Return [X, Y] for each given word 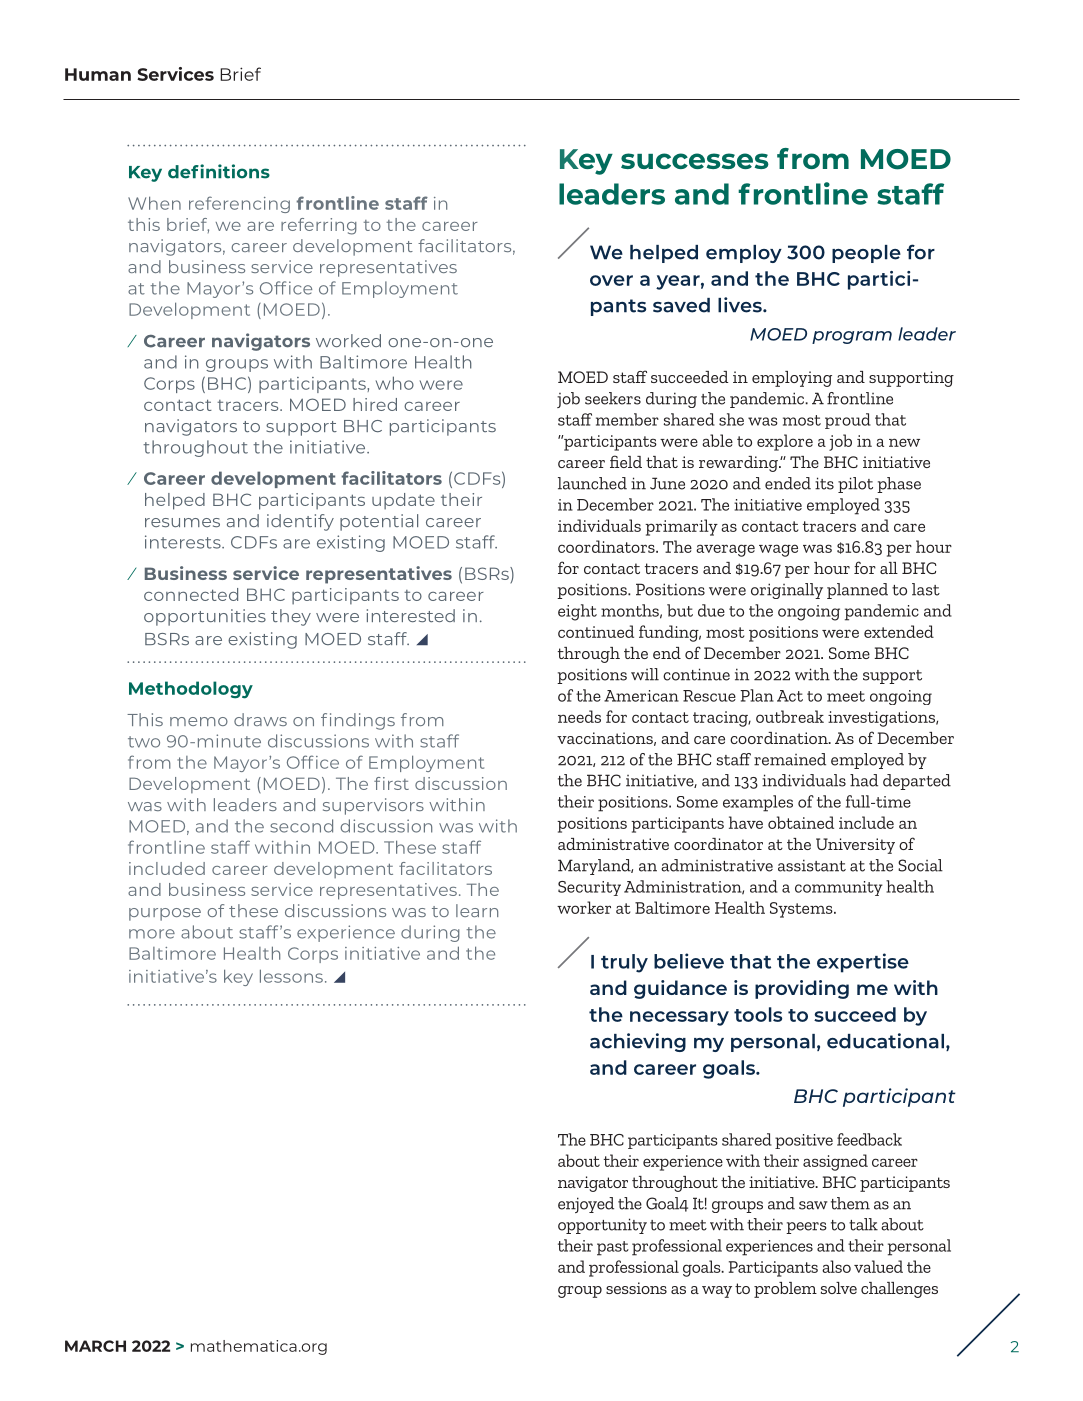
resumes [182, 522]
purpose [165, 914]
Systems [802, 910]
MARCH [95, 1346]
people [866, 254]
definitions [219, 171]
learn [477, 910]
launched [592, 483]
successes [695, 161]
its [824, 483]
